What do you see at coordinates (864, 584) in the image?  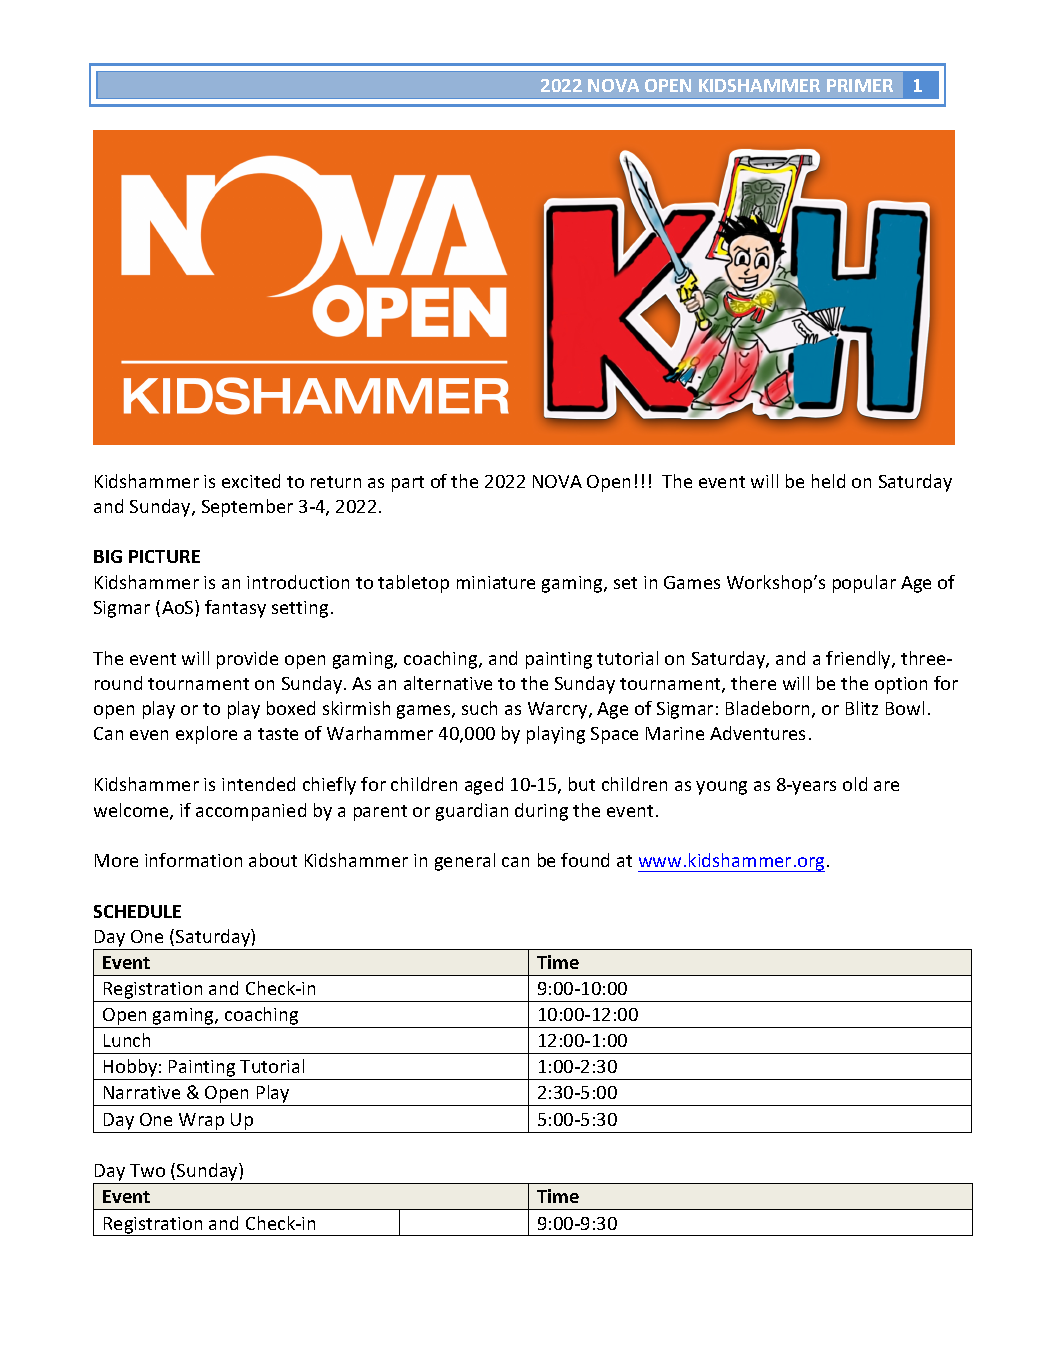 I see `popular` at bounding box center [864, 584].
